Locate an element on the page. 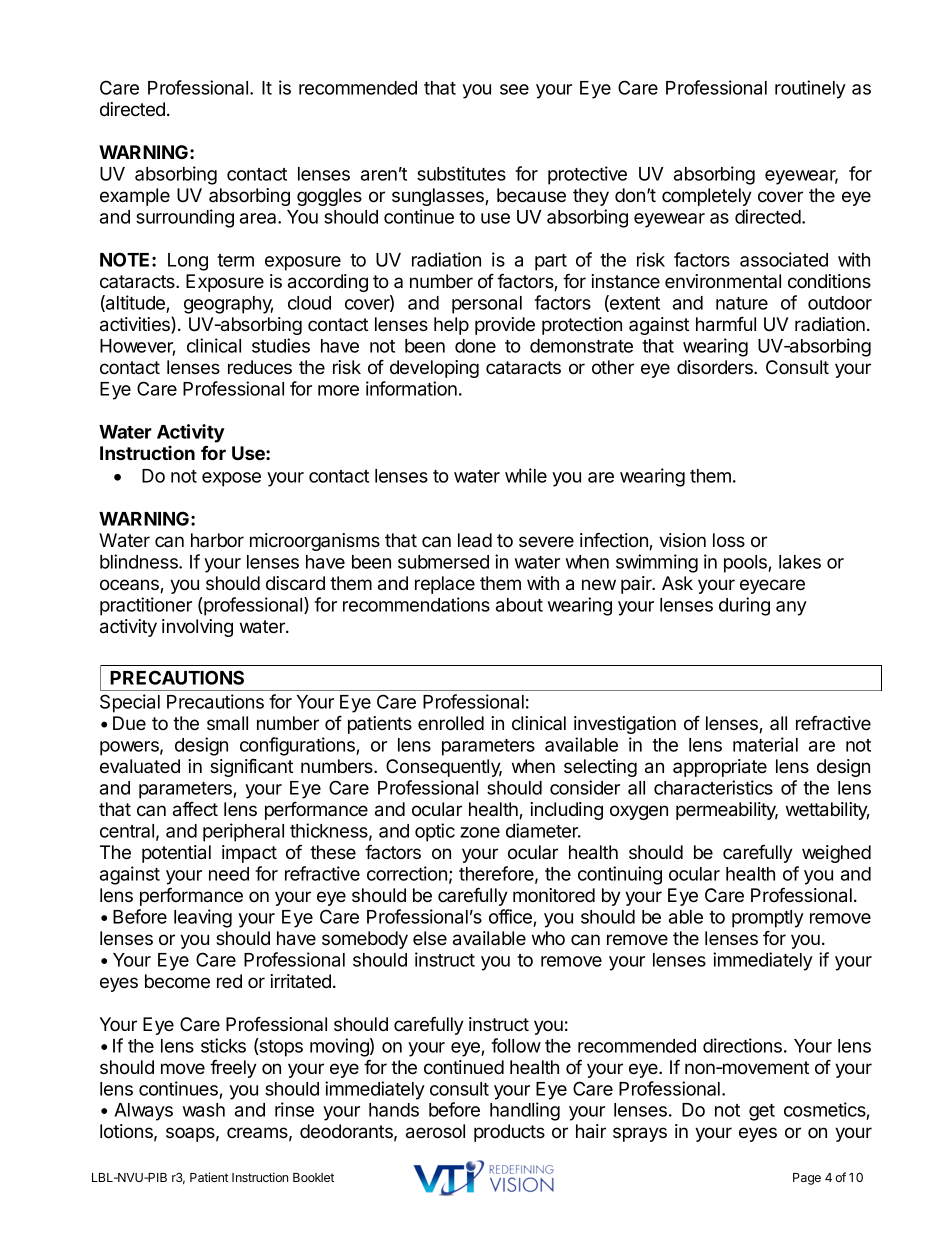 Image resolution: width=952 pixels, height=1233 pixels. done is located at coordinates (475, 346).
